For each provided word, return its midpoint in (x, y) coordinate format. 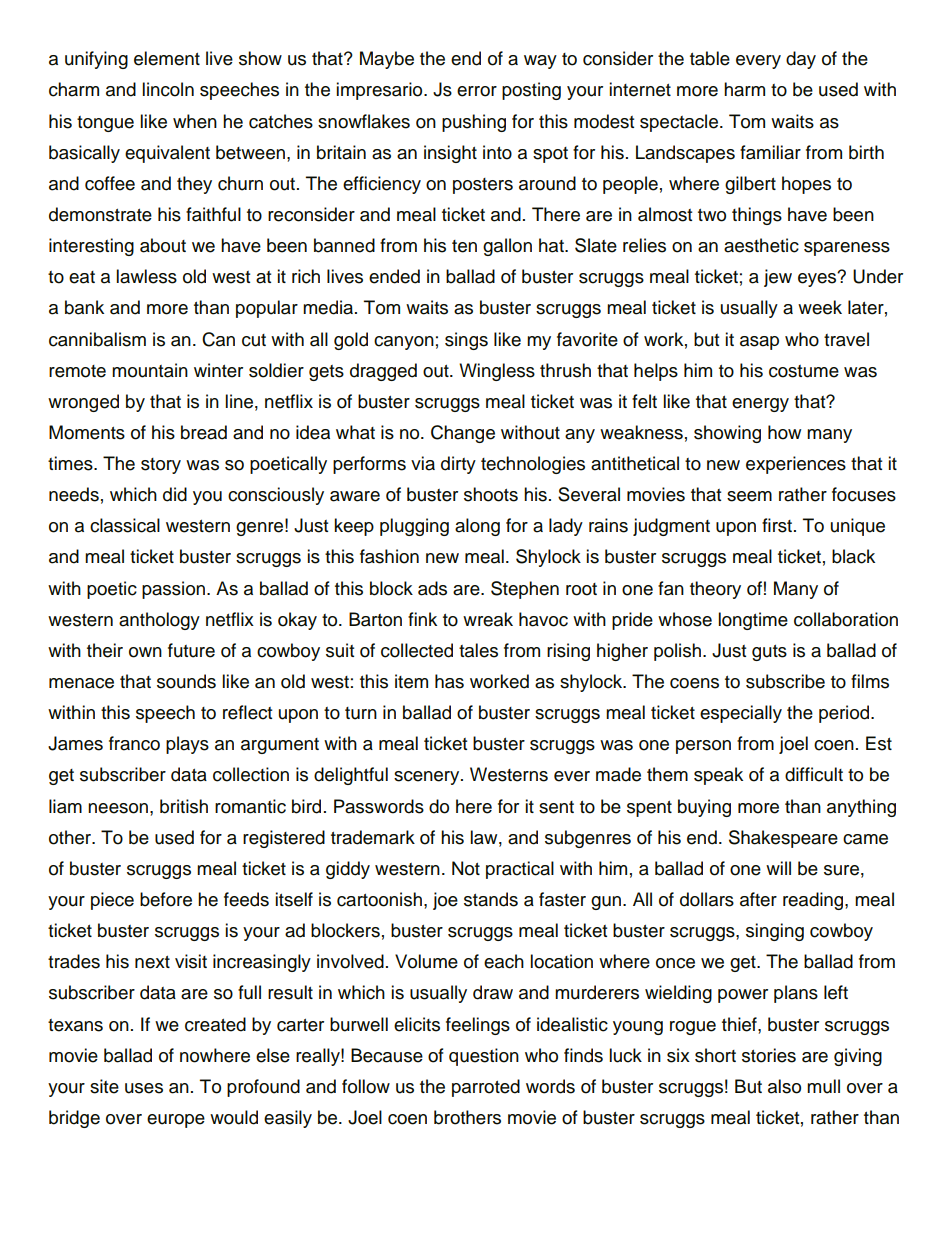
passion (173, 590)
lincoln (168, 89)
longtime (753, 621)
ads (432, 588)
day (801, 60)
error (477, 91)
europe (176, 1121)
